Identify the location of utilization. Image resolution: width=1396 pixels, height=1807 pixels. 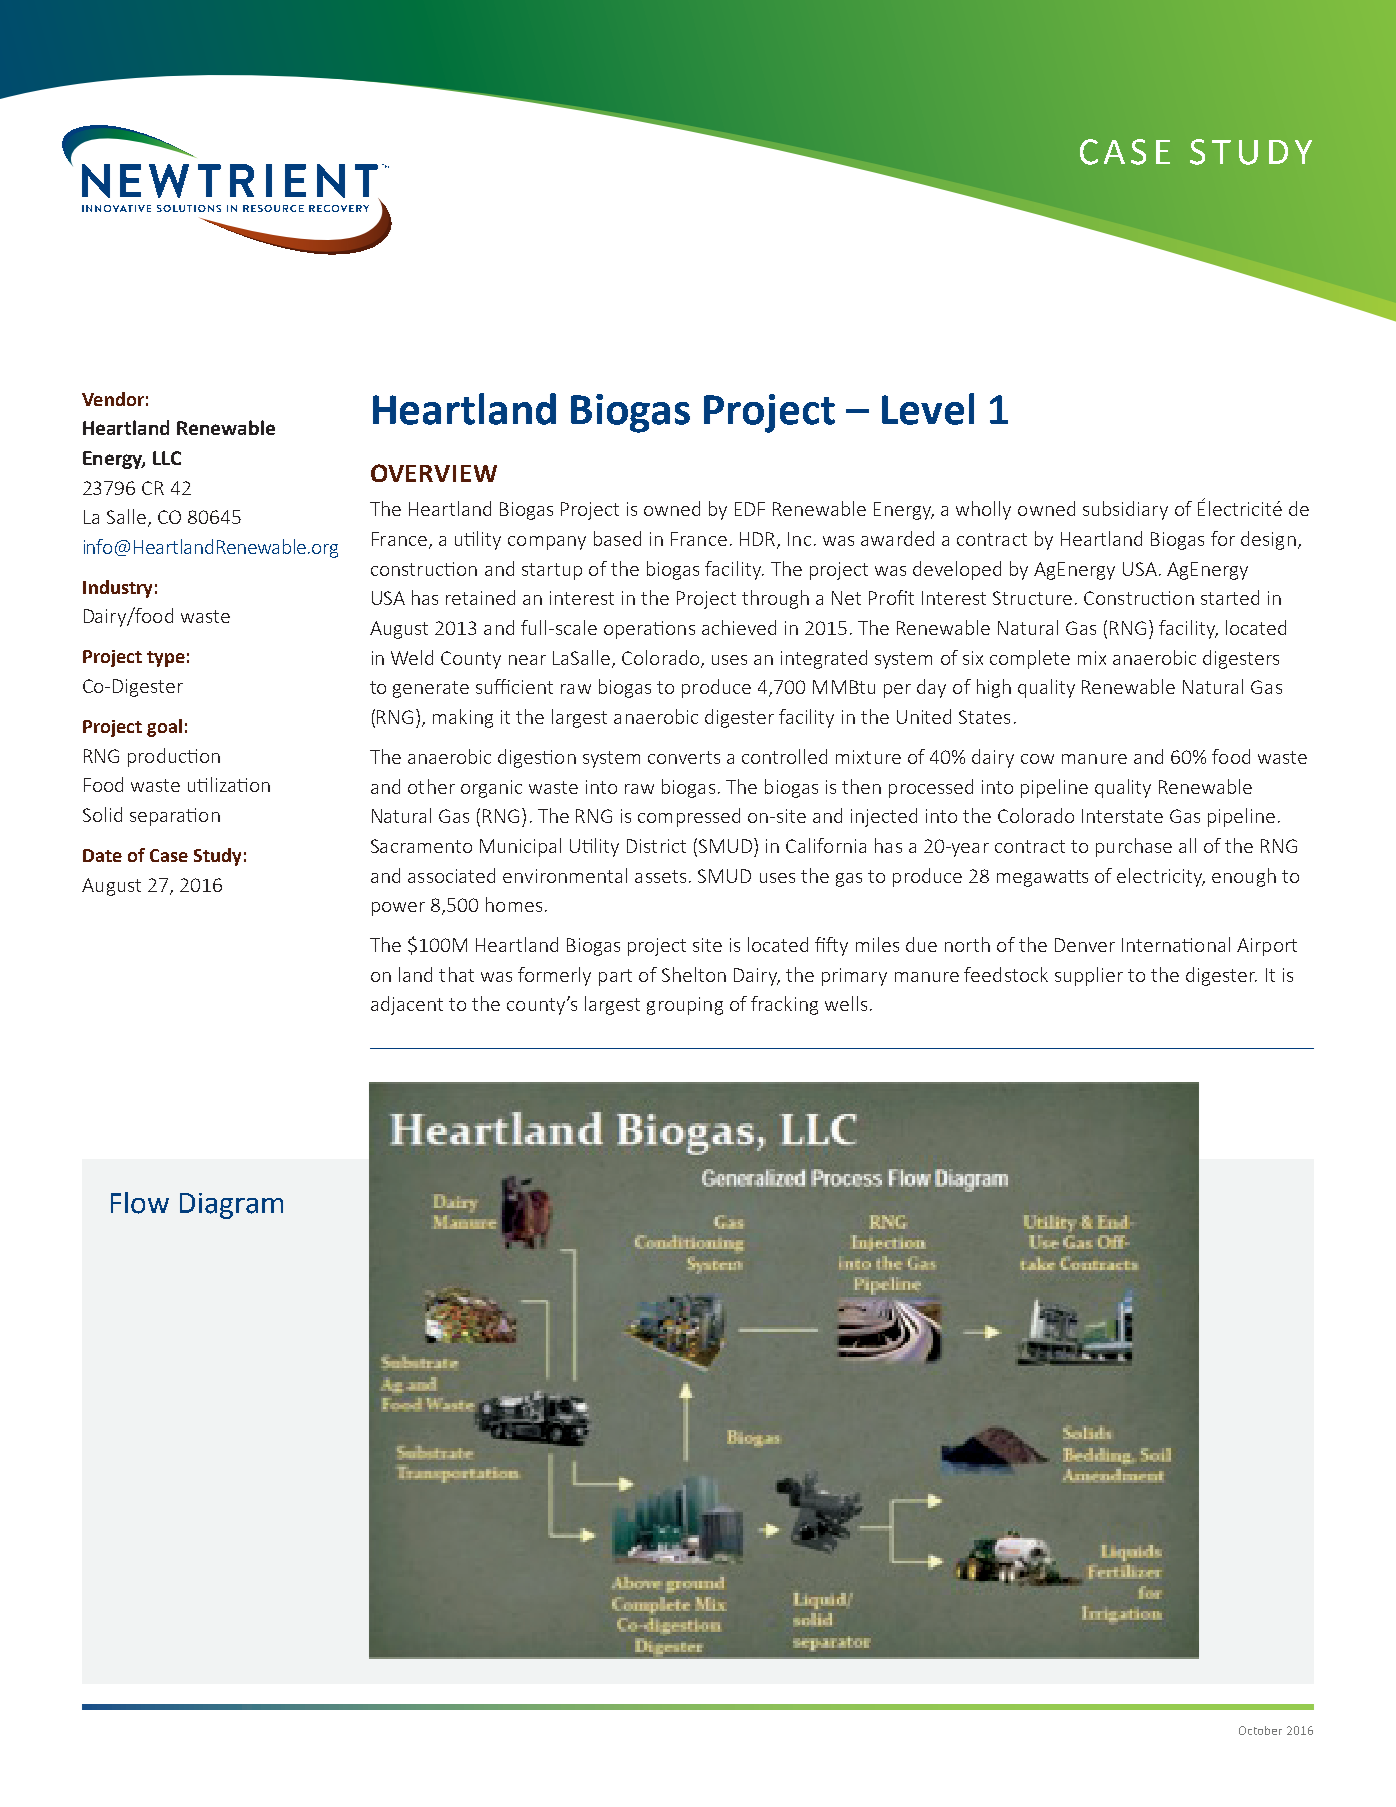
(229, 784).
